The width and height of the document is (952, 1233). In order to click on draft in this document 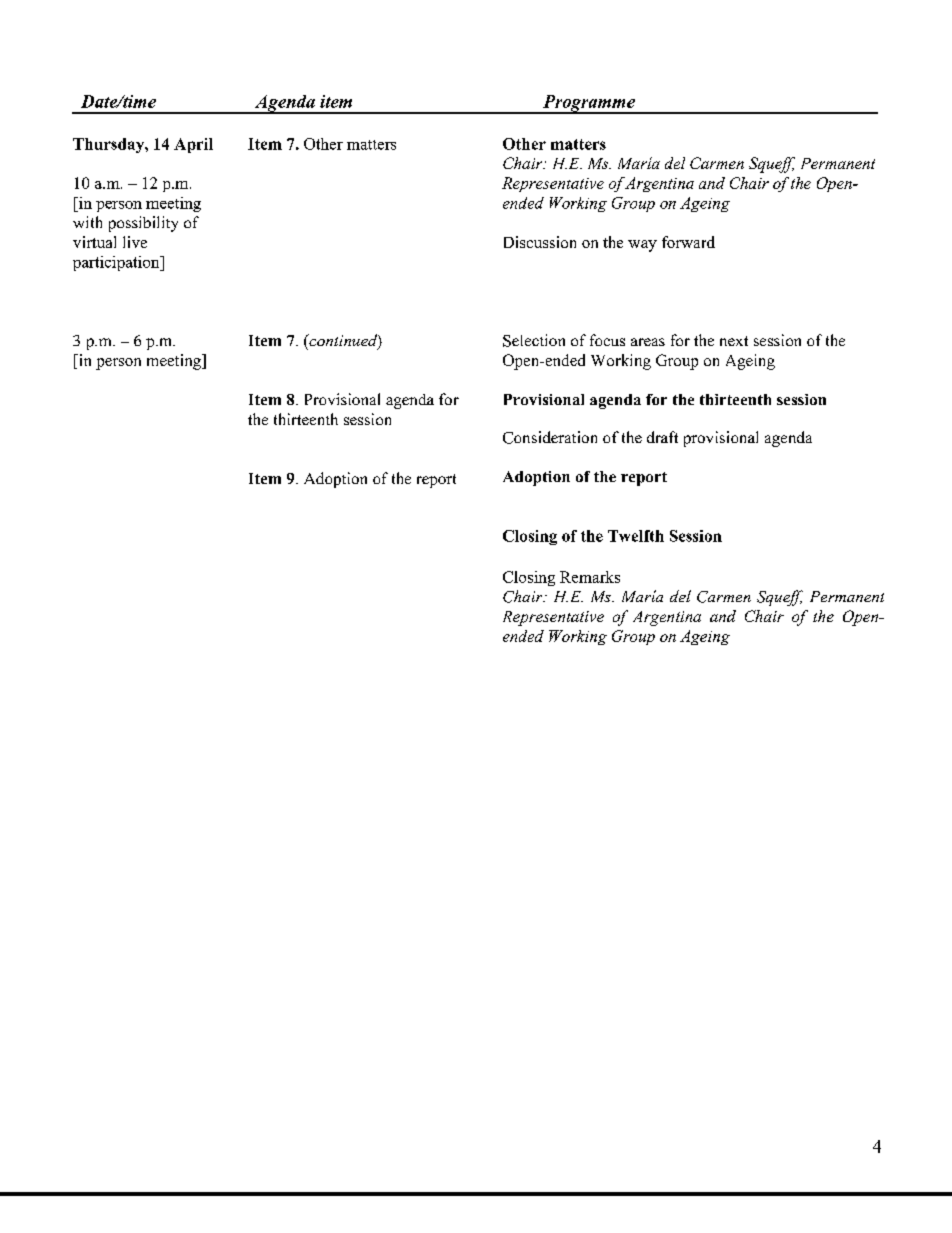, I will do `click(662, 437)`.
